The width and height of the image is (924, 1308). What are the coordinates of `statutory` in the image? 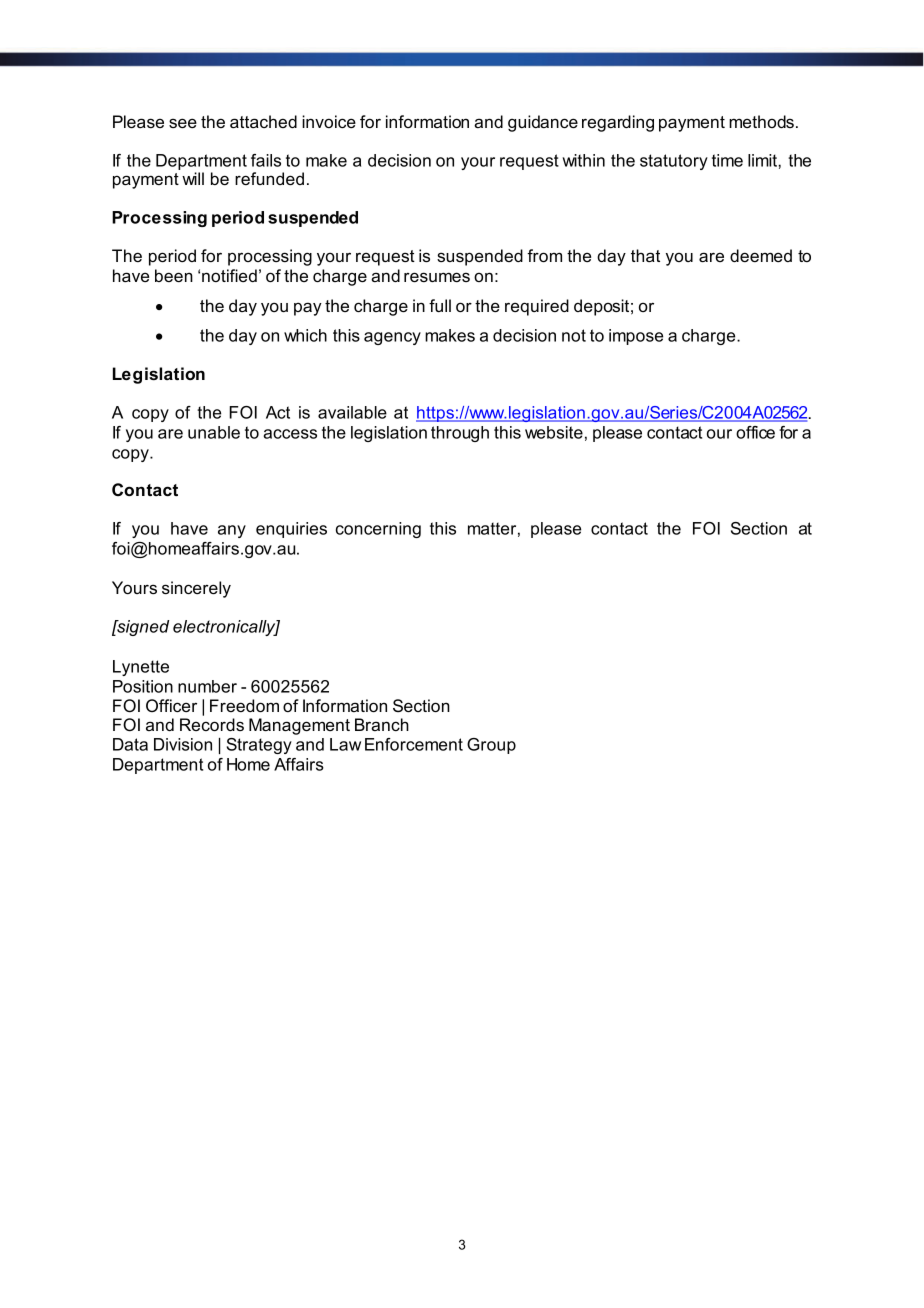 It's located at (674, 162).
